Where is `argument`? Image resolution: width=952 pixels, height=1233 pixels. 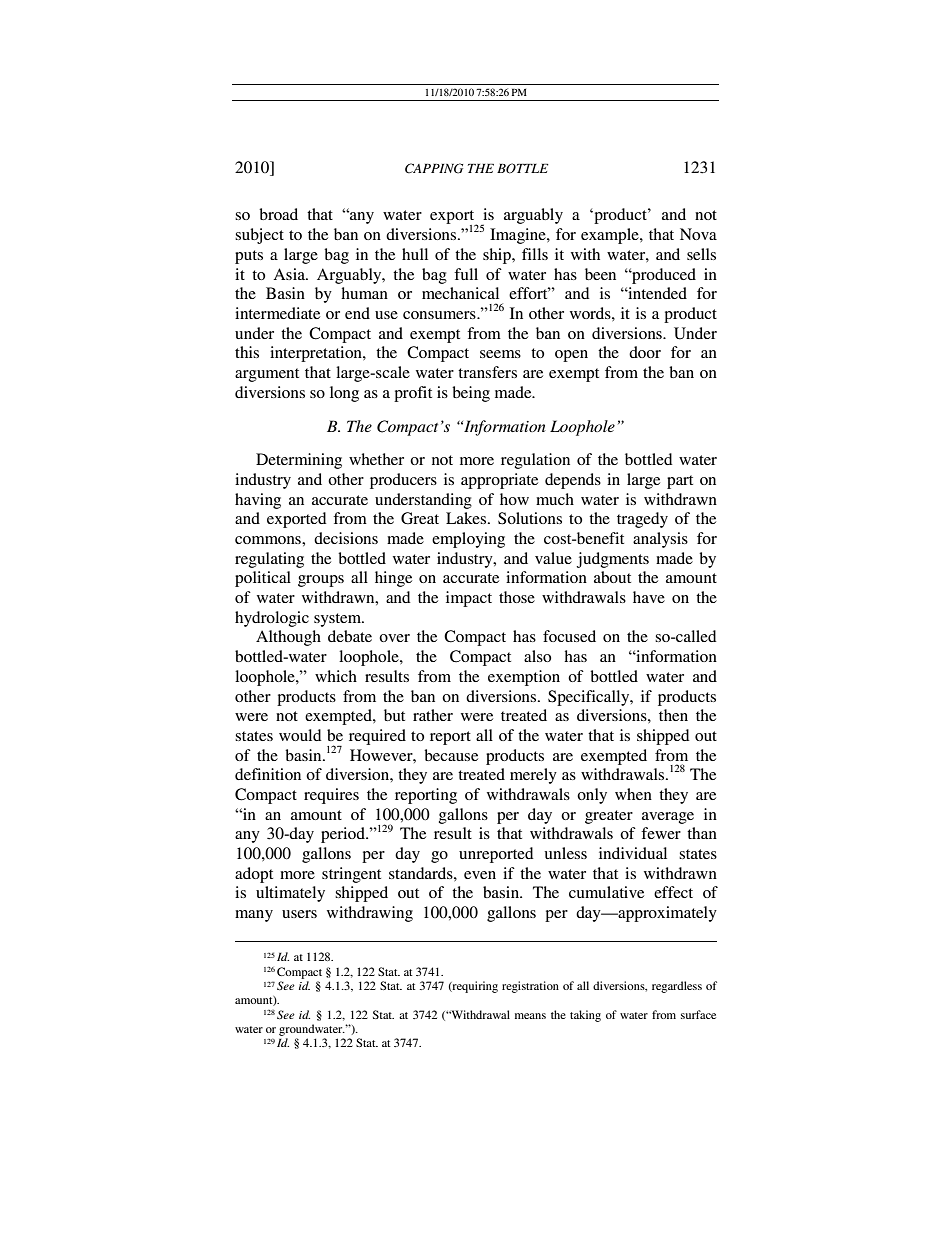
argument is located at coordinates (267, 375).
